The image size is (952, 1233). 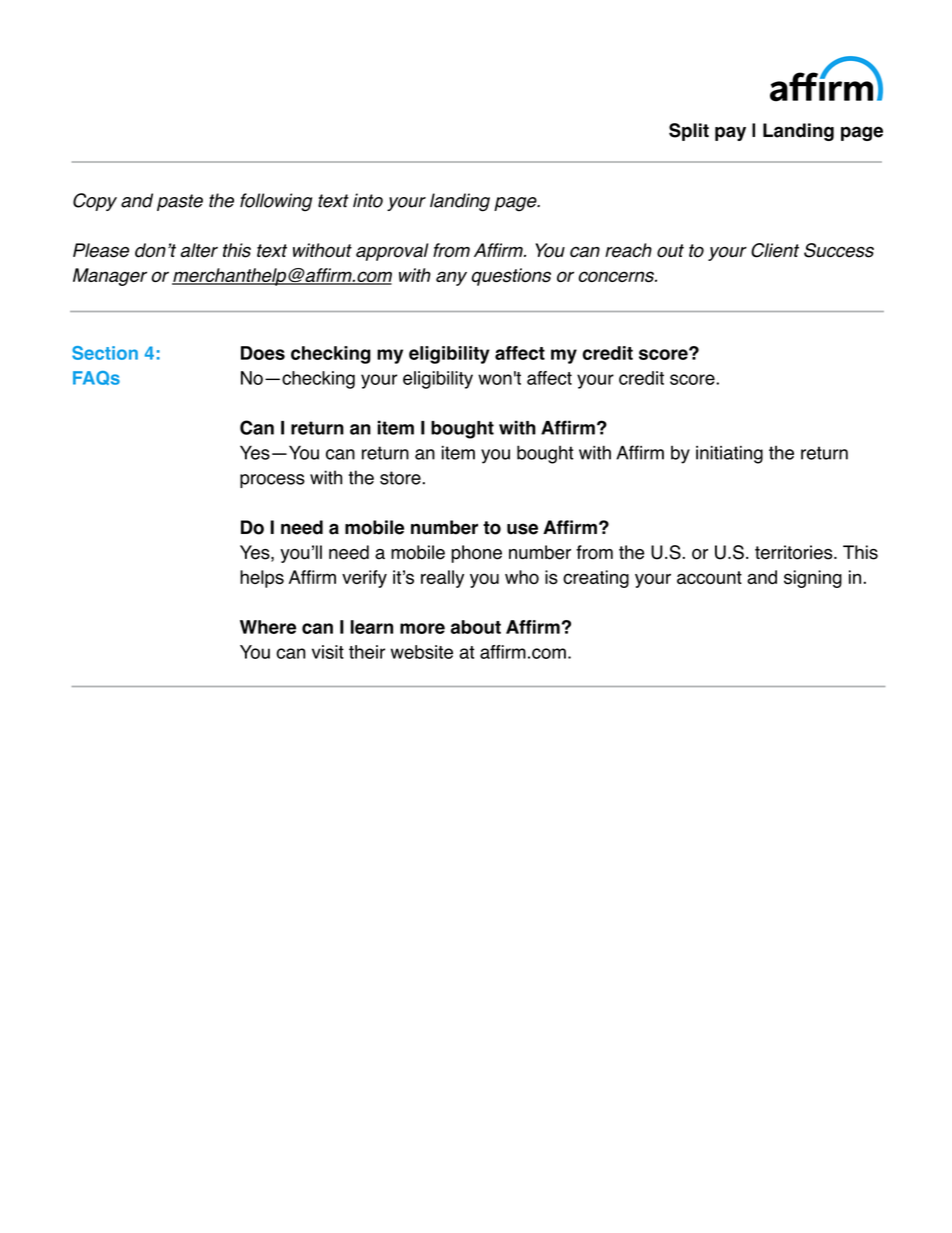 I want to click on Does, so click(x=263, y=353).
